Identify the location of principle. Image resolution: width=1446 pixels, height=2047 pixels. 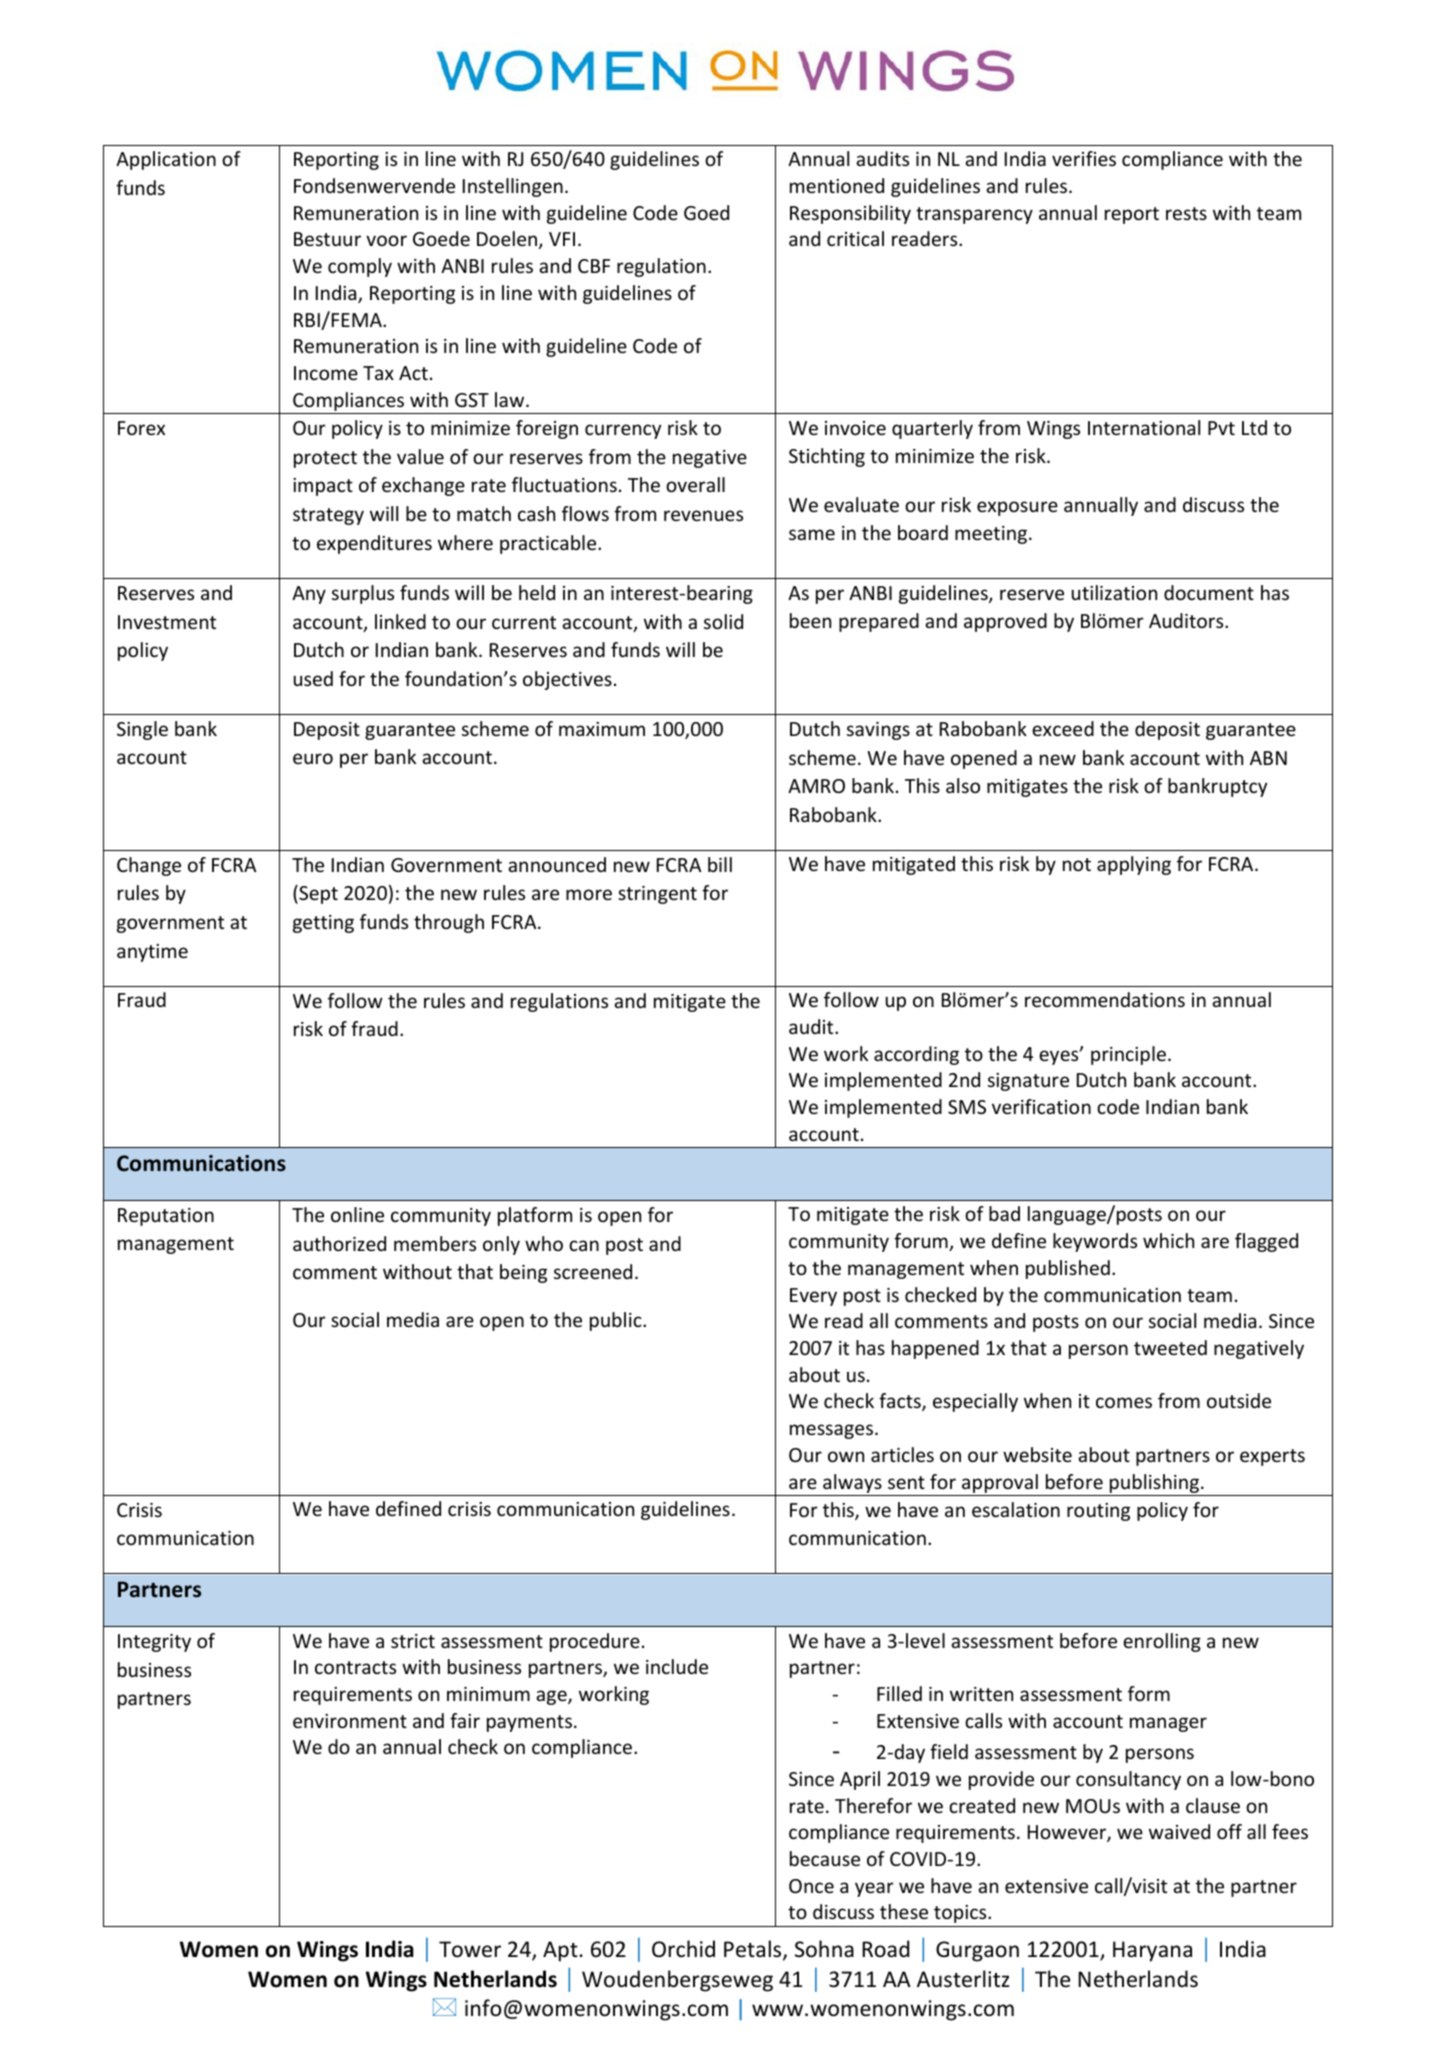
(1128, 1055).
